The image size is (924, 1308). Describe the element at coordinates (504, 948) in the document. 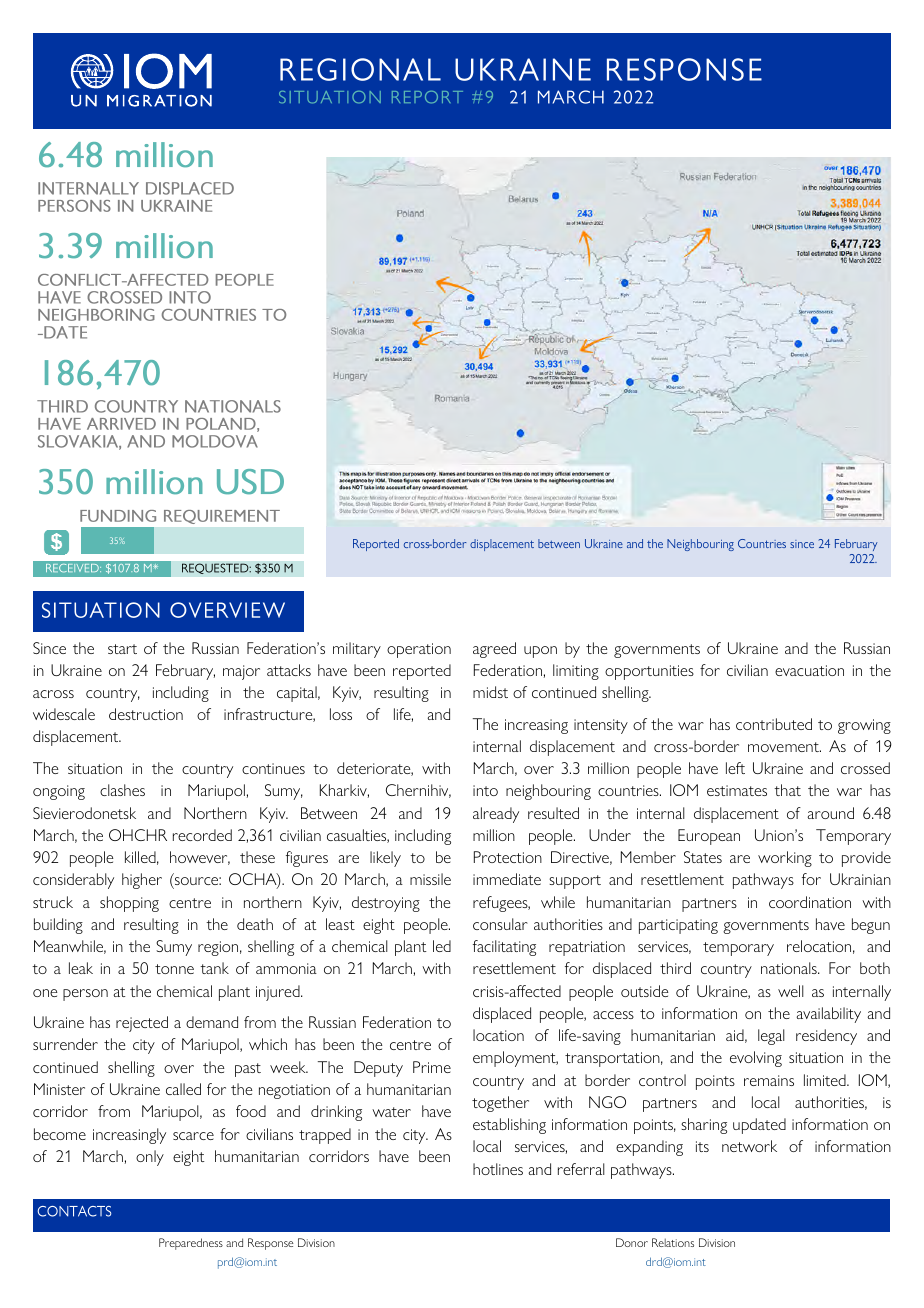

I see `facilitating` at that location.
